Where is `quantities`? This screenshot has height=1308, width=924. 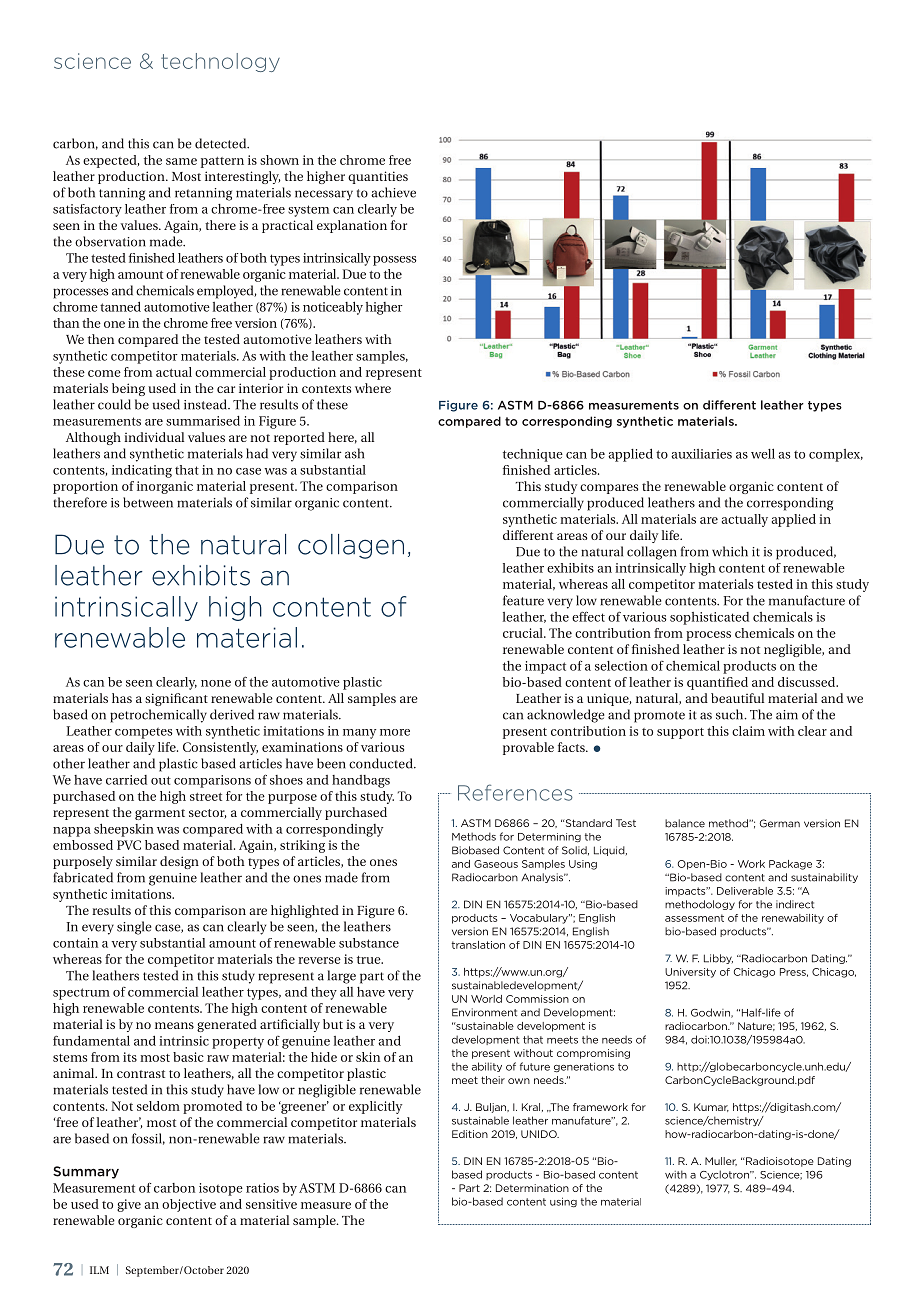 quantities is located at coordinates (378, 177).
